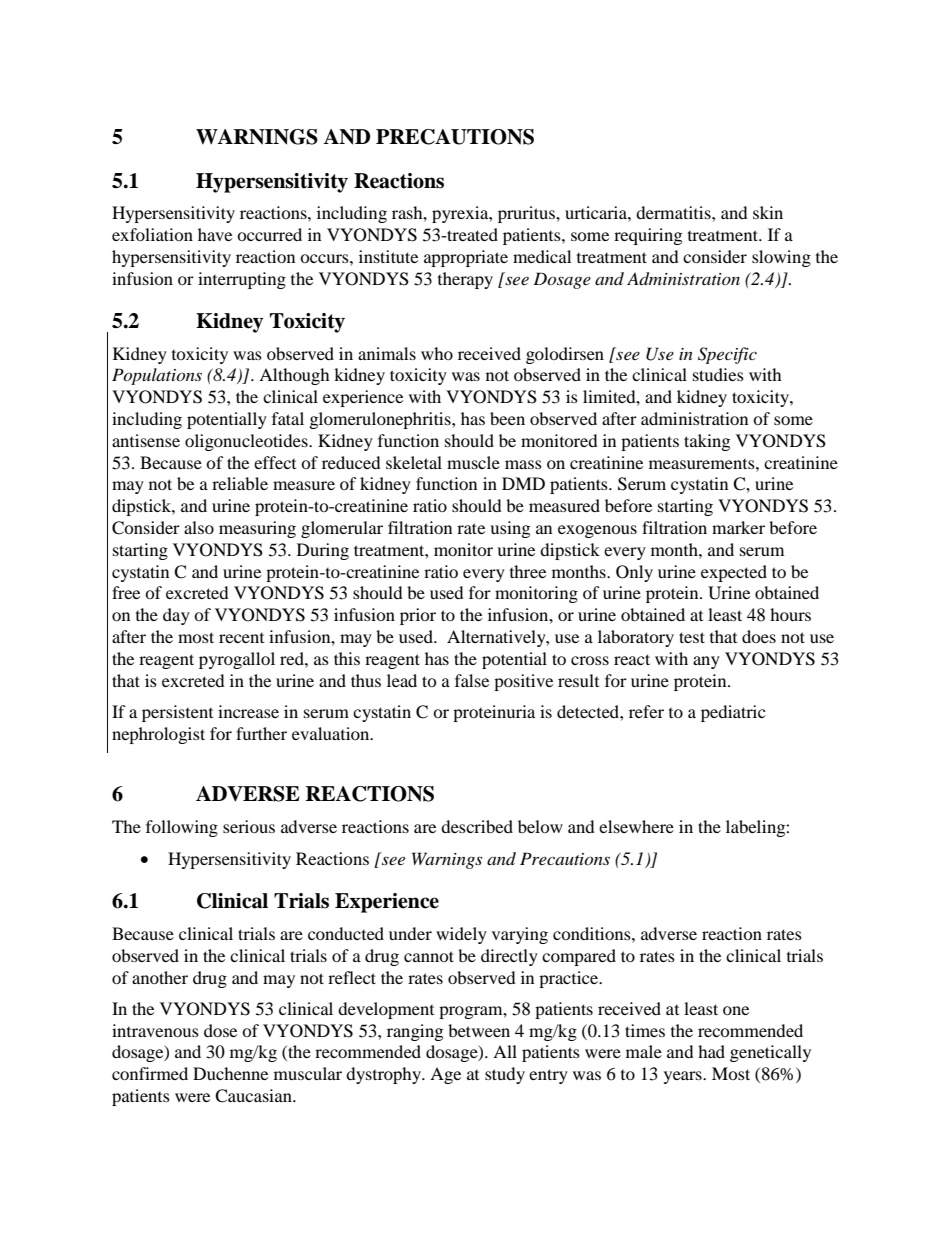  Describe the element at coordinates (707, 442) in the document. I see `taking` at that location.
